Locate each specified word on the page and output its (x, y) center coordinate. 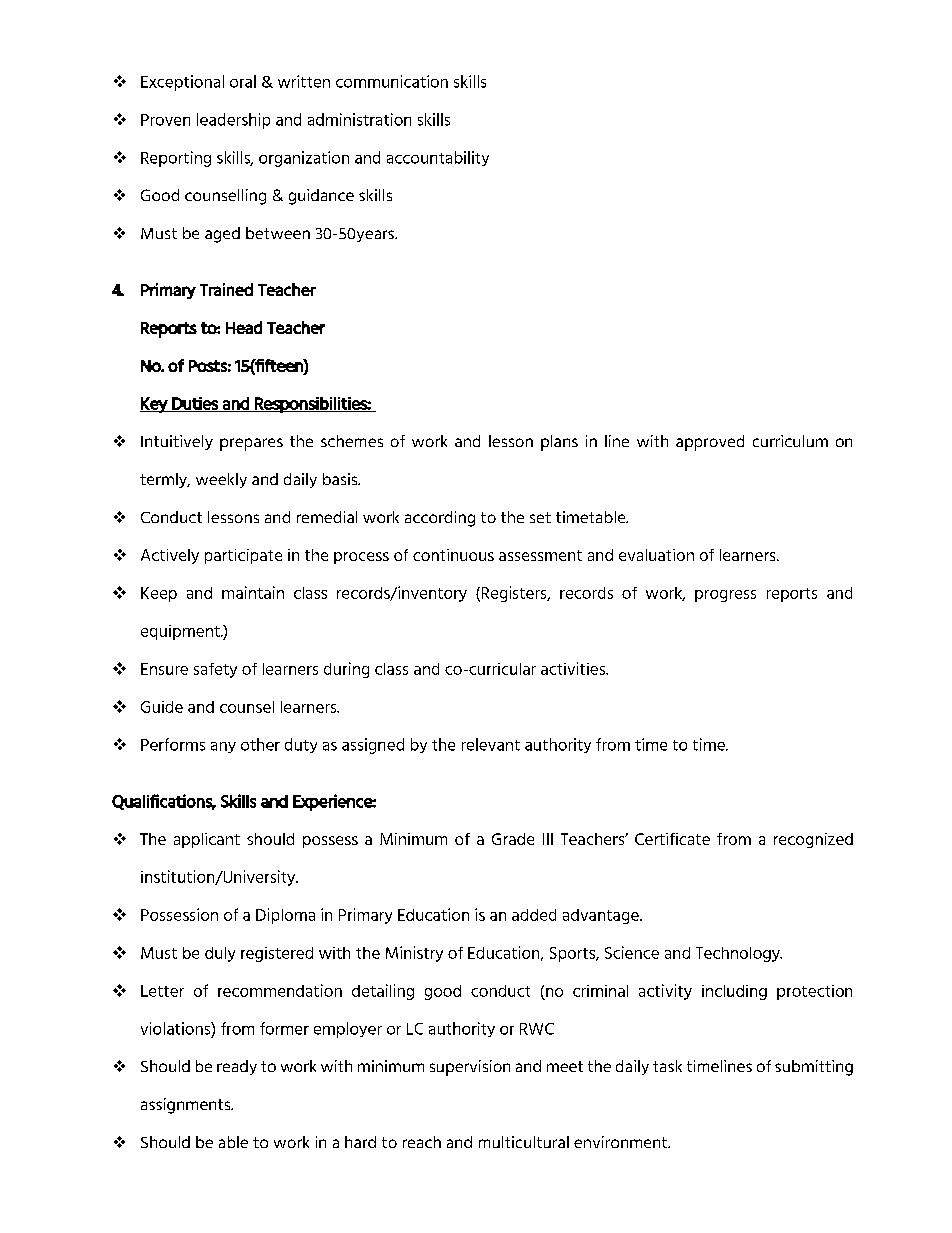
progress (725, 596)
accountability (438, 158)
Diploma (285, 916)
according (440, 519)
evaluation (656, 555)
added (534, 915)
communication (392, 81)
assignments (187, 1106)
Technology (739, 954)
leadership (233, 121)
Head (244, 327)
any (223, 747)
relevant (491, 744)
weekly (221, 480)
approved (710, 443)
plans (559, 443)
